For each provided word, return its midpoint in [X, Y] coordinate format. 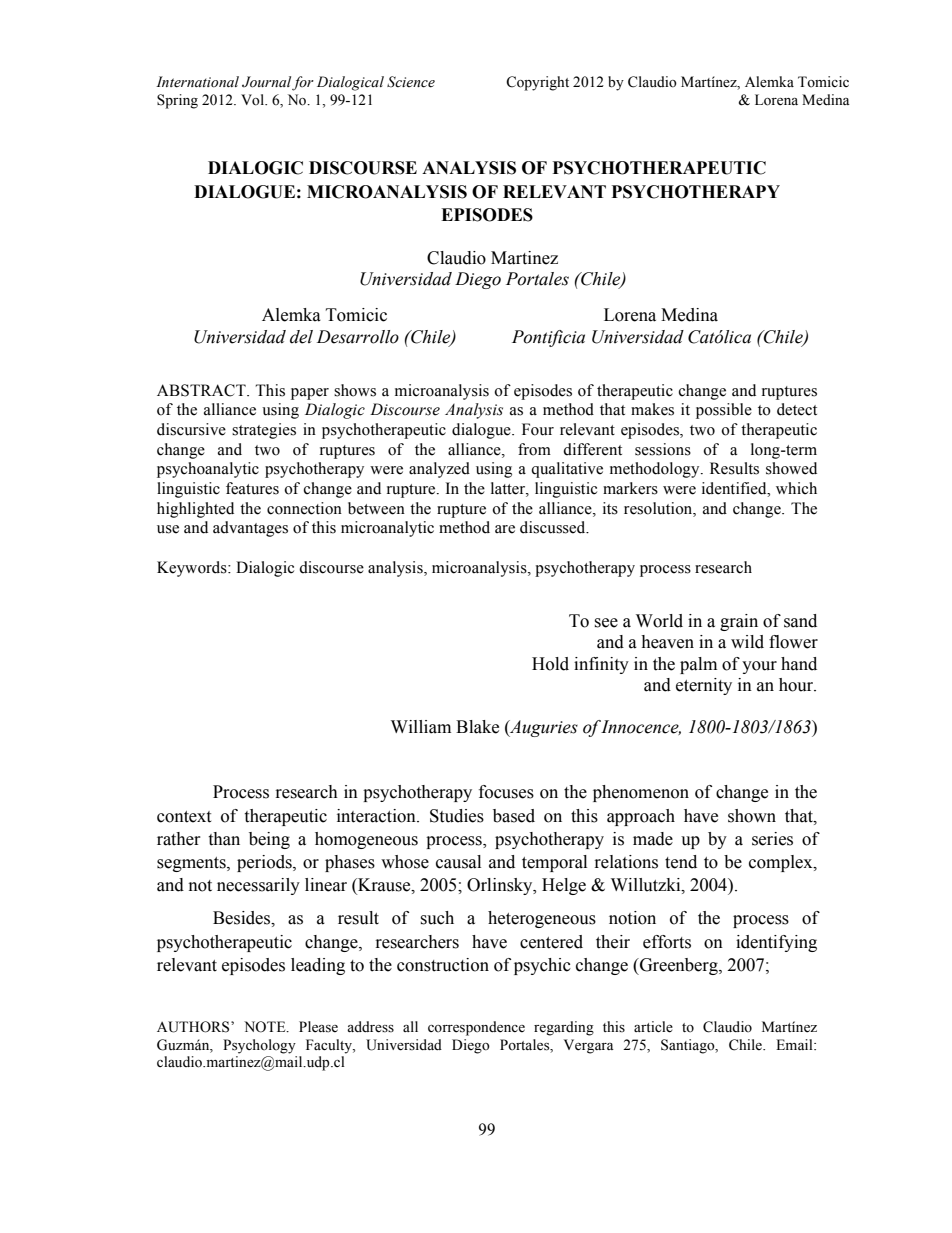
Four [538, 429]
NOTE [266, 1027]
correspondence [476, 1028]
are [505, 529]
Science [411, 82]
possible [724, 411]
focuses [506, 792]
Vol [253, 100]
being [269, 840]
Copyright [537, 83]
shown [752, 816]
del [301, 337]
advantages [250, 529]
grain [739, 622]
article [653, 1027]
